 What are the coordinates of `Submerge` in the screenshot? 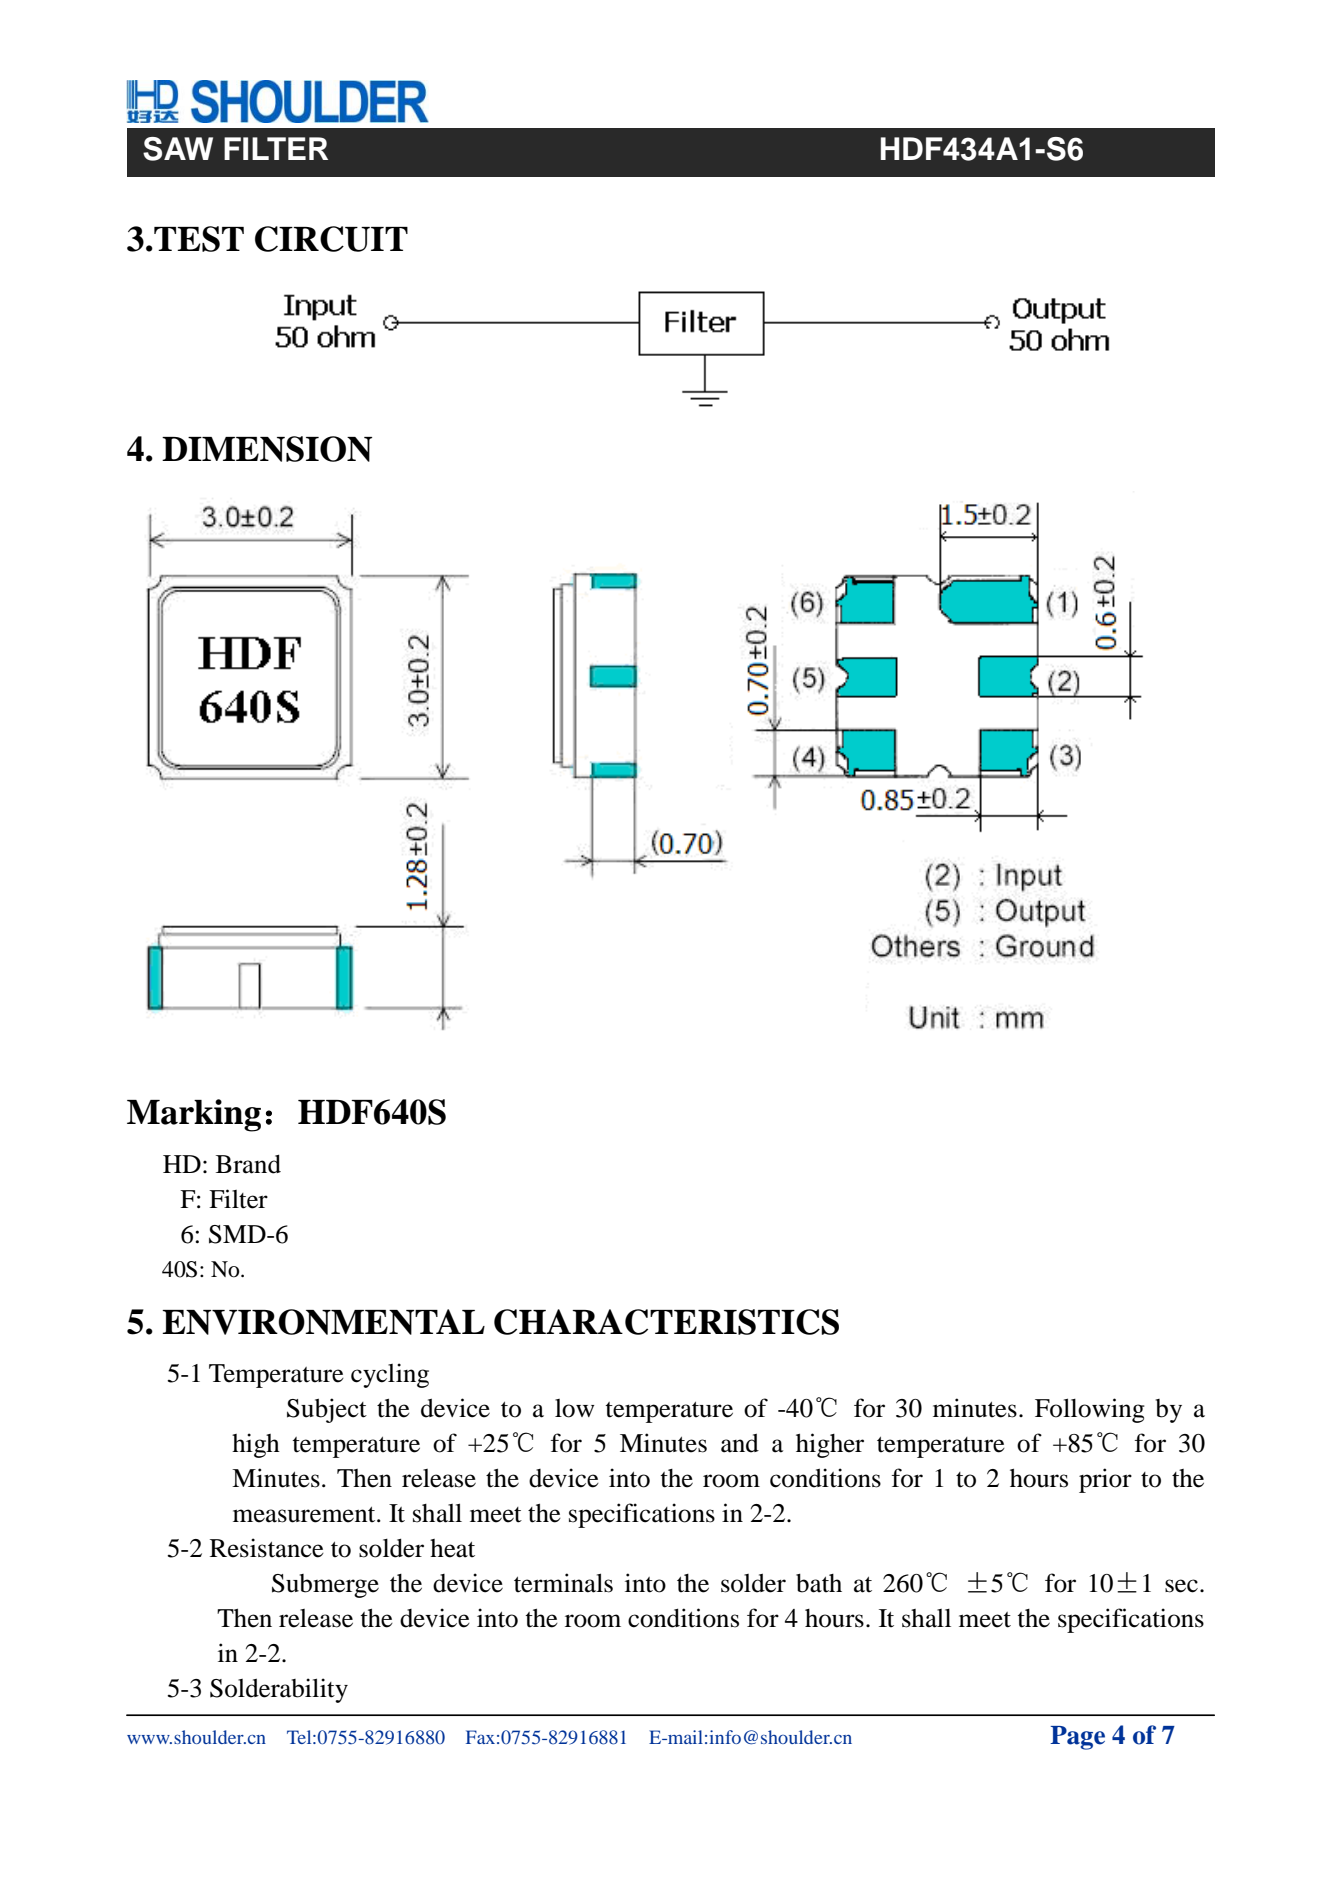 It's located at (325, 1586).
